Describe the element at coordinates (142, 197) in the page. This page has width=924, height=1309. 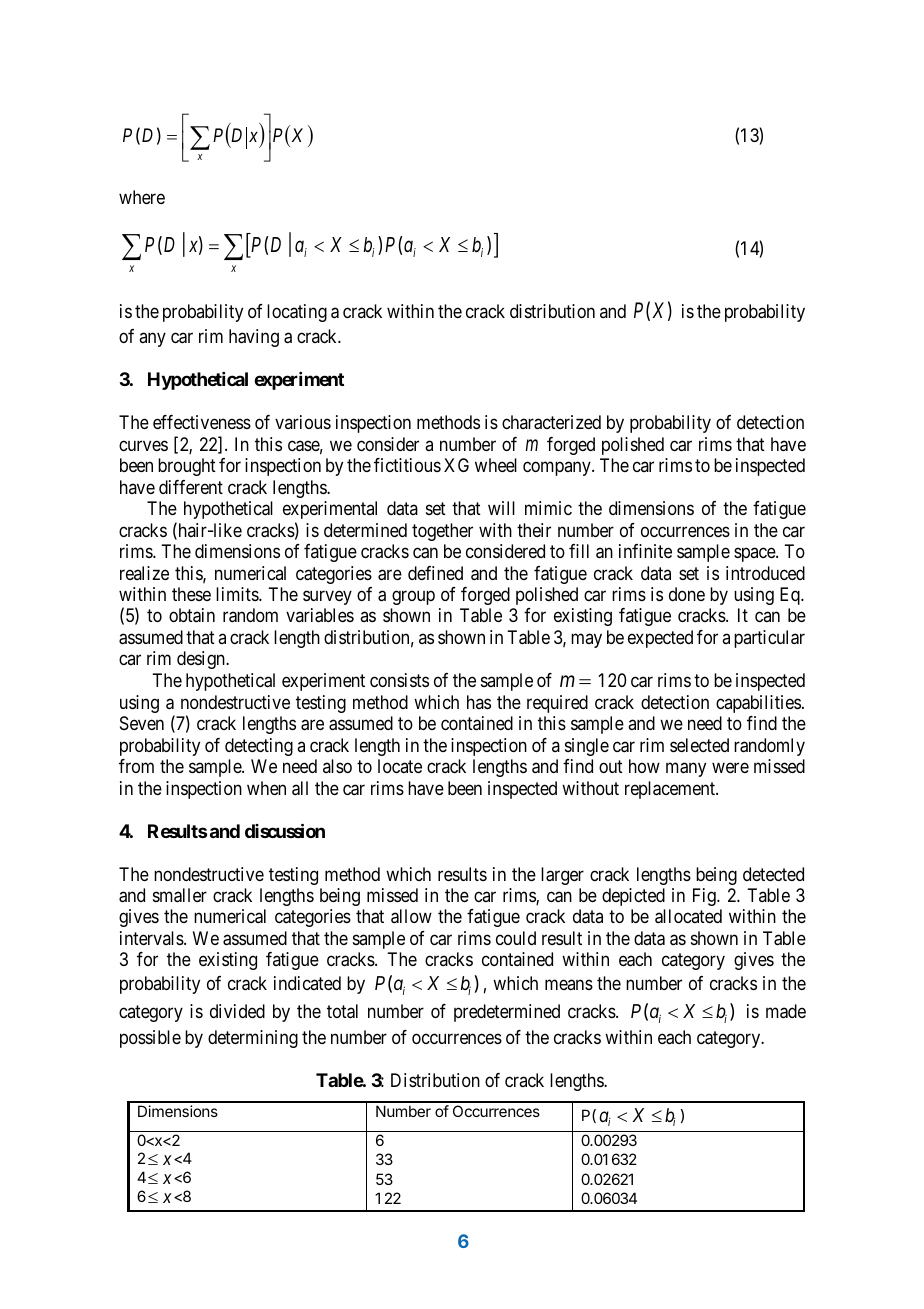
I see `where` at that location.
